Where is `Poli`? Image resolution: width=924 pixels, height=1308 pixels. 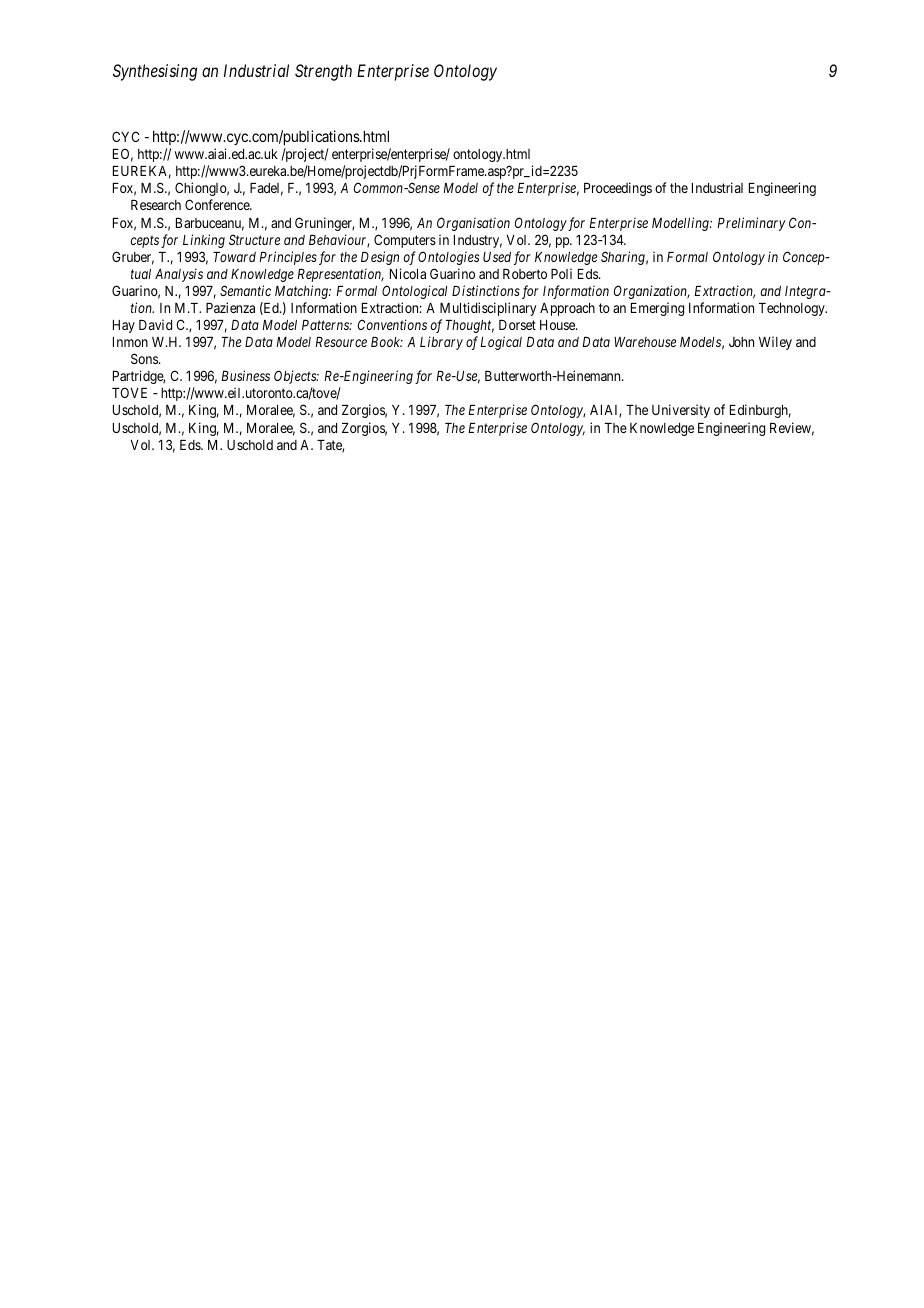
Poli is located at coordinates (561, 273).
